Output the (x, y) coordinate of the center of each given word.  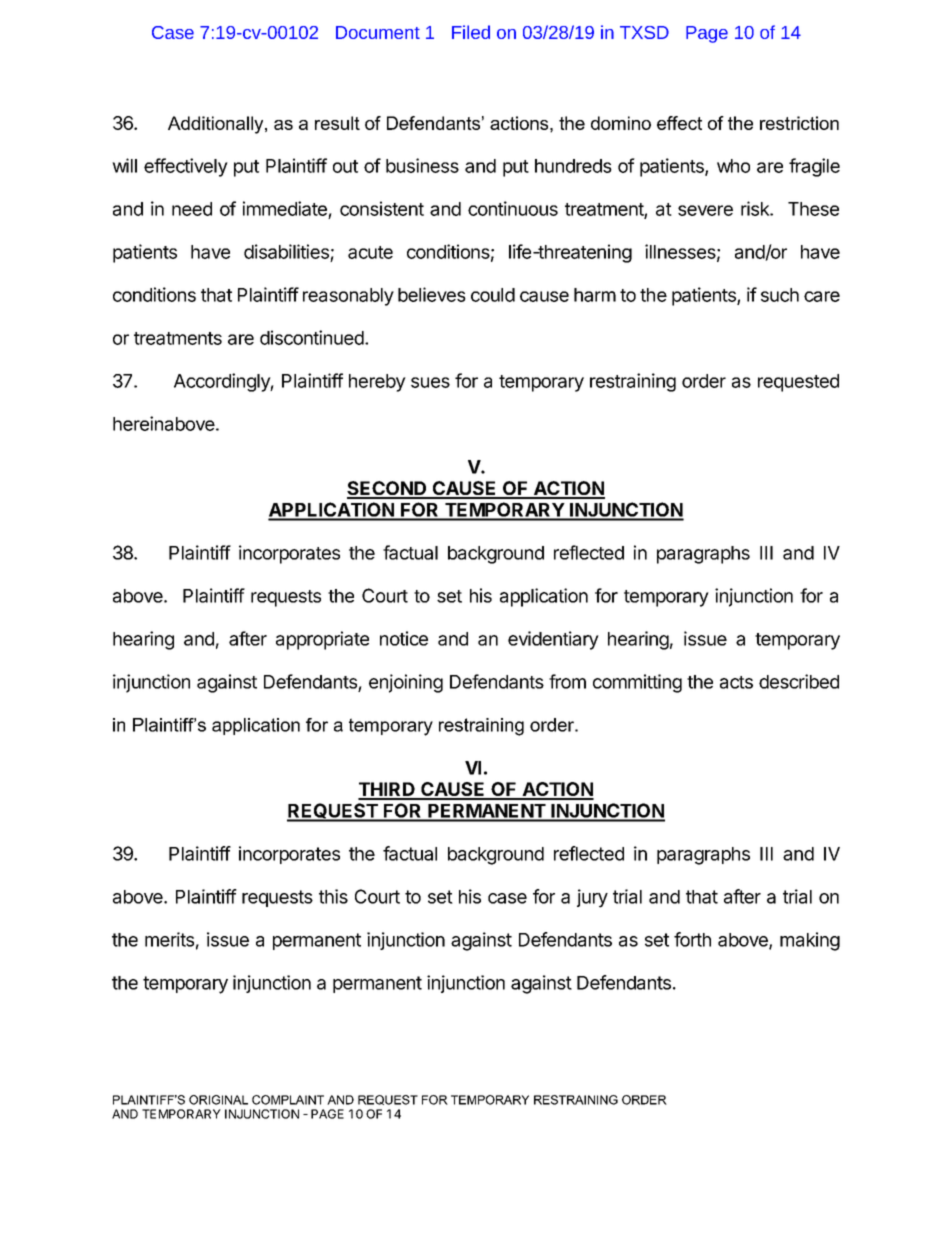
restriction (799, 123)
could (493, 295)
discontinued (313, 337)
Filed (471, 32)
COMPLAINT (288, 1100)
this (333, 896)
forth (692, 939)
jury (592, 898)
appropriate (322, 640)
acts (736, 682)
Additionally (217, 125)
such (780, 295)
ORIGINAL (218, 1100)
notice (404, 638)
